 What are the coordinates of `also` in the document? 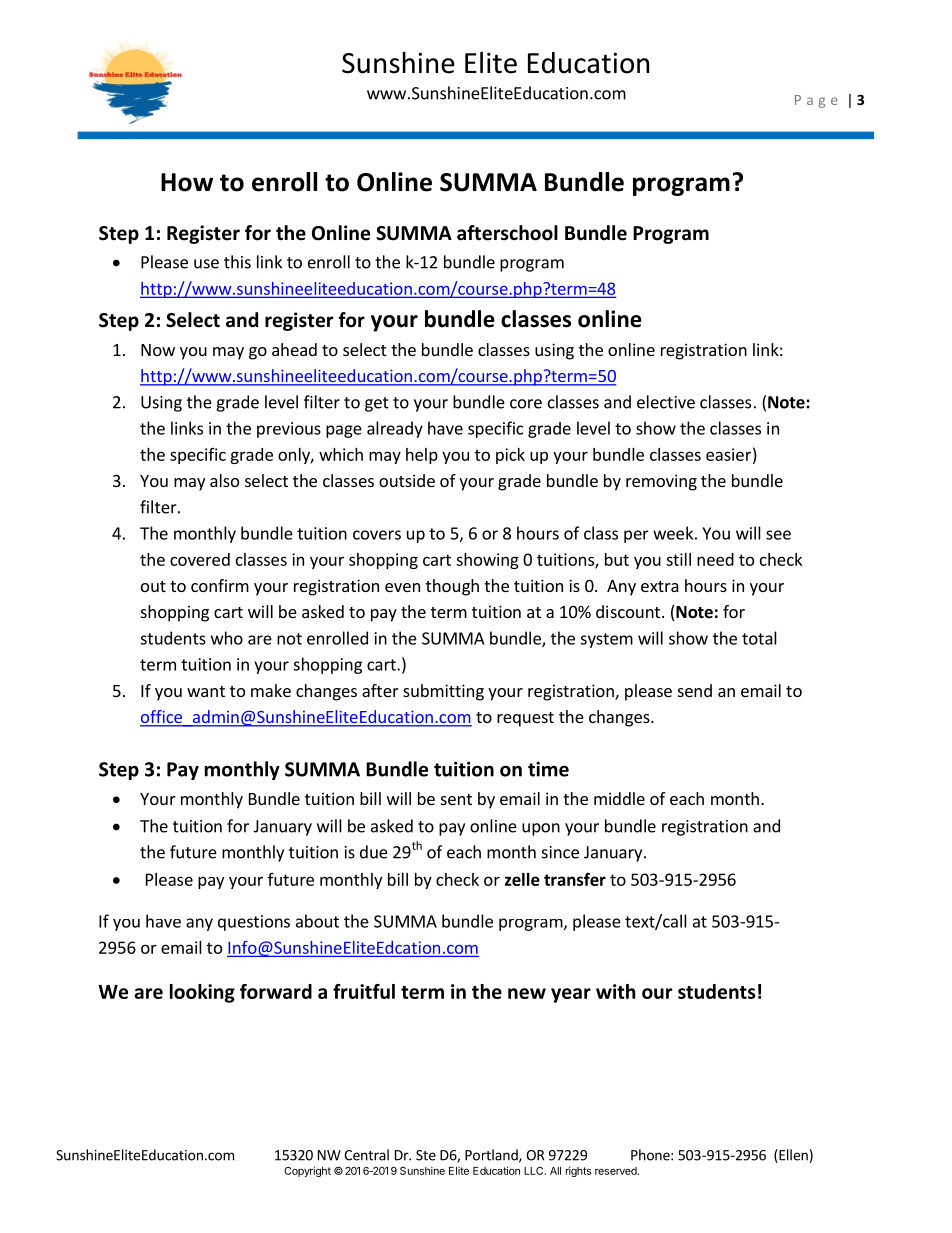 It's located at (224, 480).
